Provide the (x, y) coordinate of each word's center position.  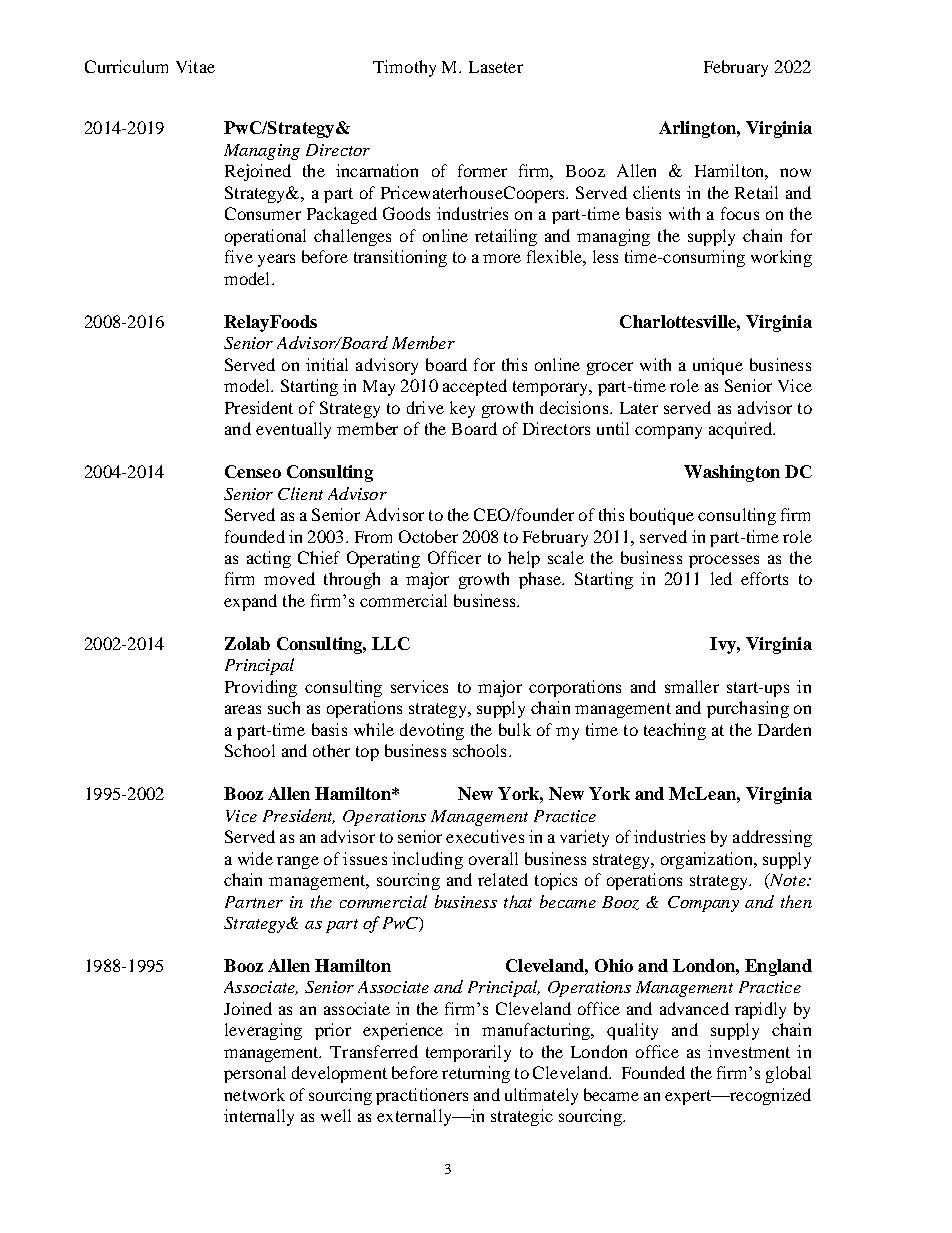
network (254, 1094)
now (795, 172)
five (239, 256)
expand (250, 602)
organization (708, 860)
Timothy (404, 68)
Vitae (195, 66)
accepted (475, 387)
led (721, 578)
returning (476, 1074)
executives (485, 836)
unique (718, 366)
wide (255, 858)
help (524, 559)
